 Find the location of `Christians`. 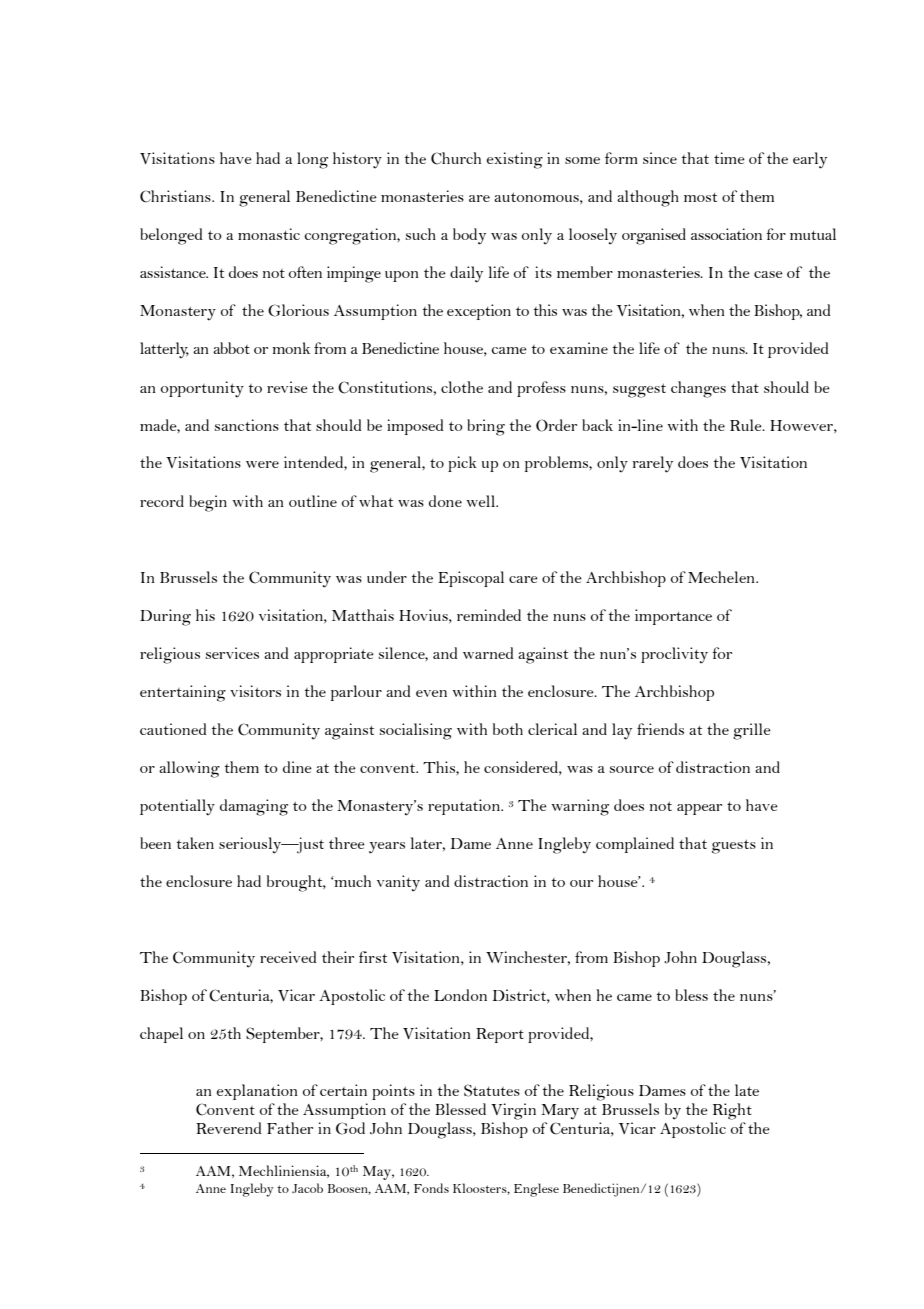

Christians is located at coordinates (176, 196).
